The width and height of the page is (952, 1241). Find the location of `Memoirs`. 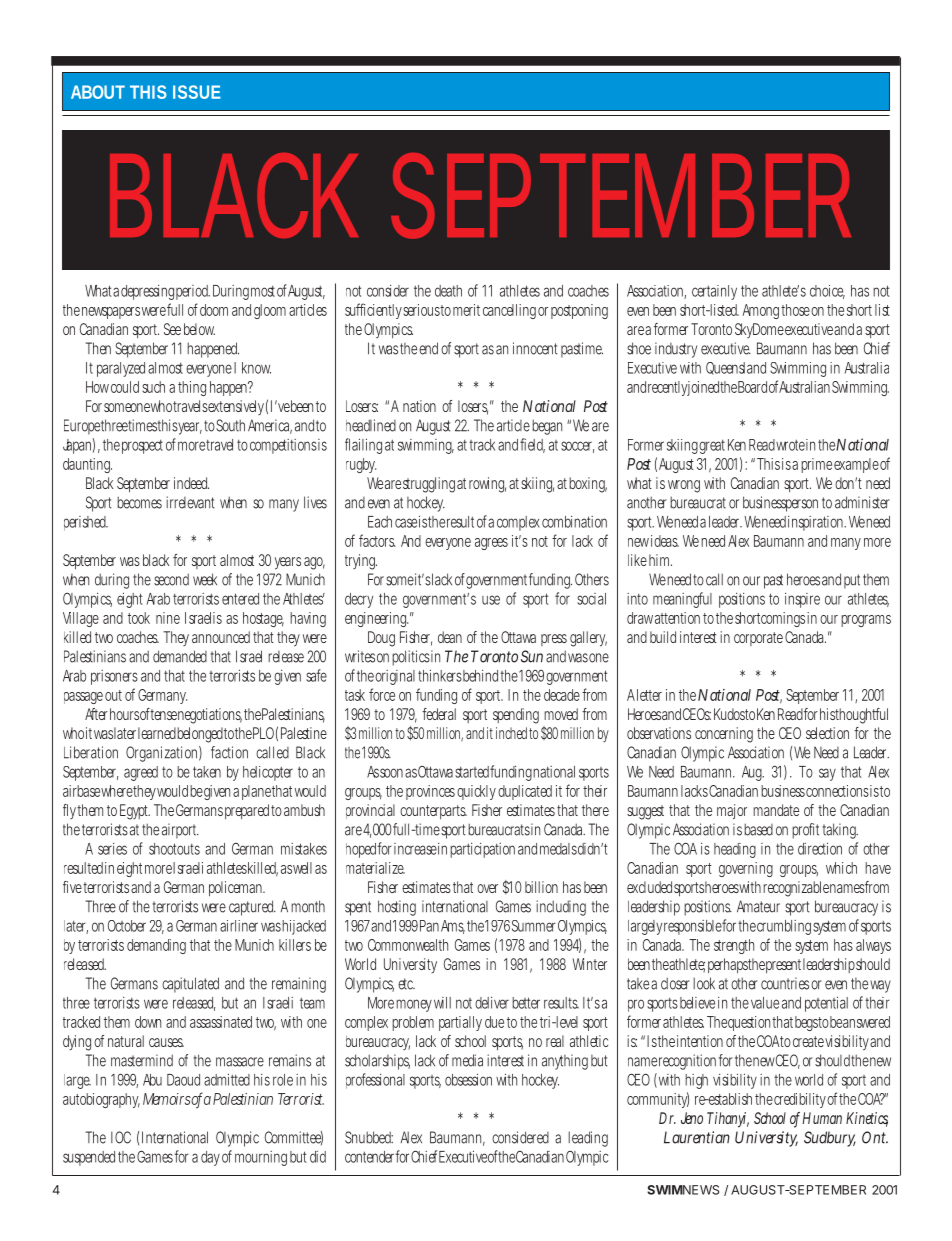

Memoirs is located at coordinates (167, 1099).
